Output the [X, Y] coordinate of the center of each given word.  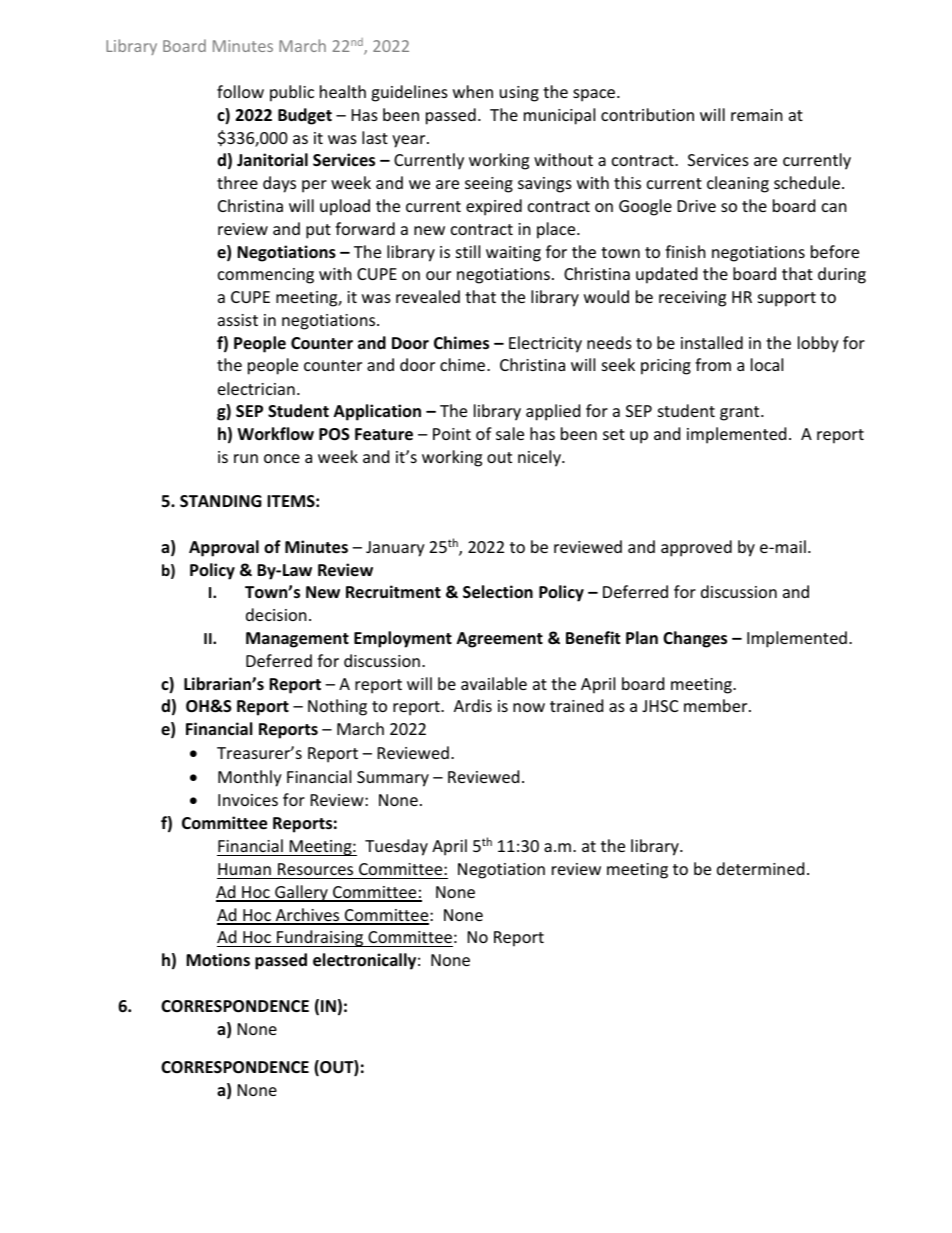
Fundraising [320, 938]
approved [696, 548]
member [717, 705]
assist [238, 320]
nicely [540, 458]
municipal [559, 116]
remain [757, 115]
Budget [305, 116]
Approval [224, 548]
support [787, 299]
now [529, 707]
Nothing [337, 707]
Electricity [545, 344]
